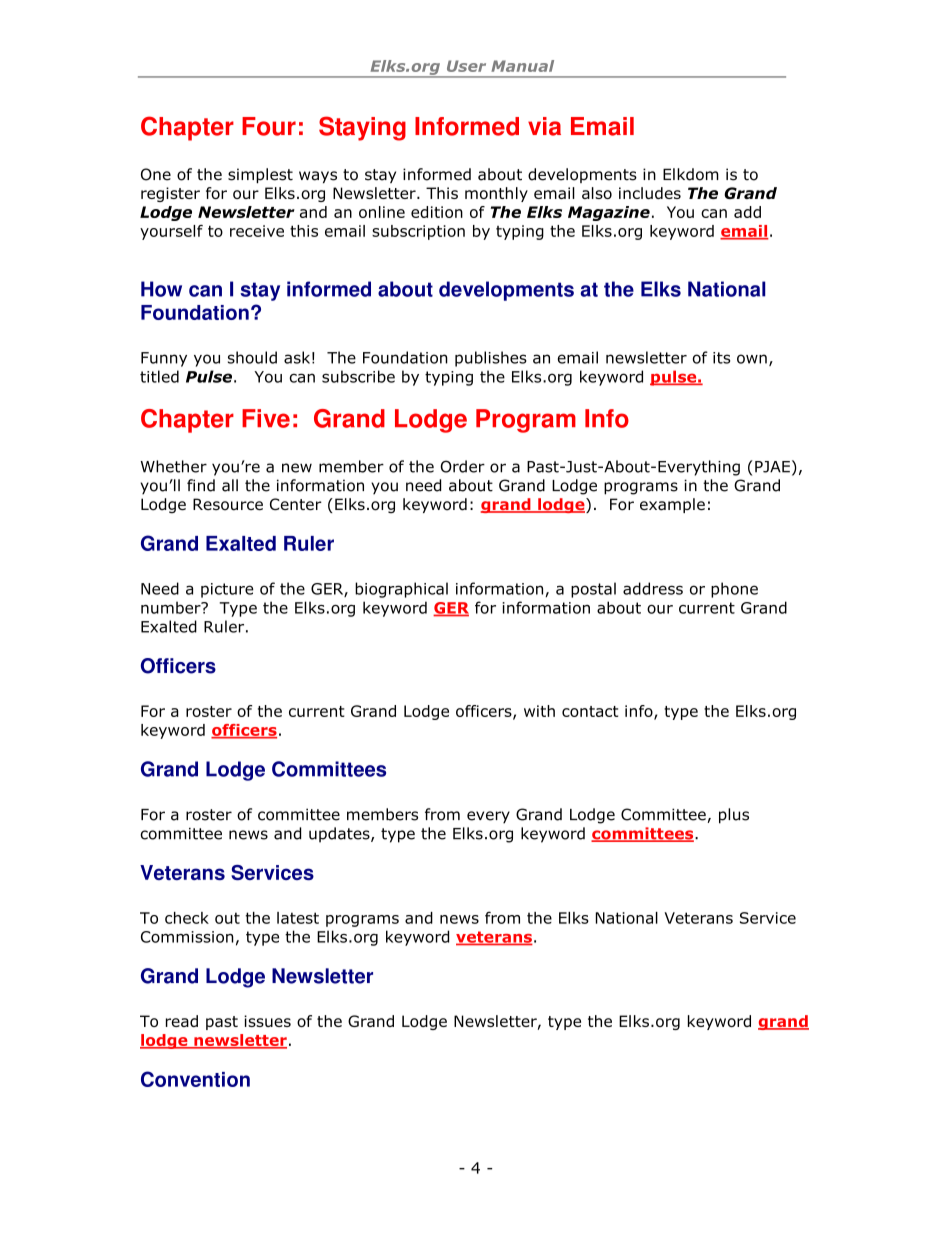 The image size is (952, 1233). Describe the element at coordinates (653, 588) in the screenshot. I see `address` at that location.
